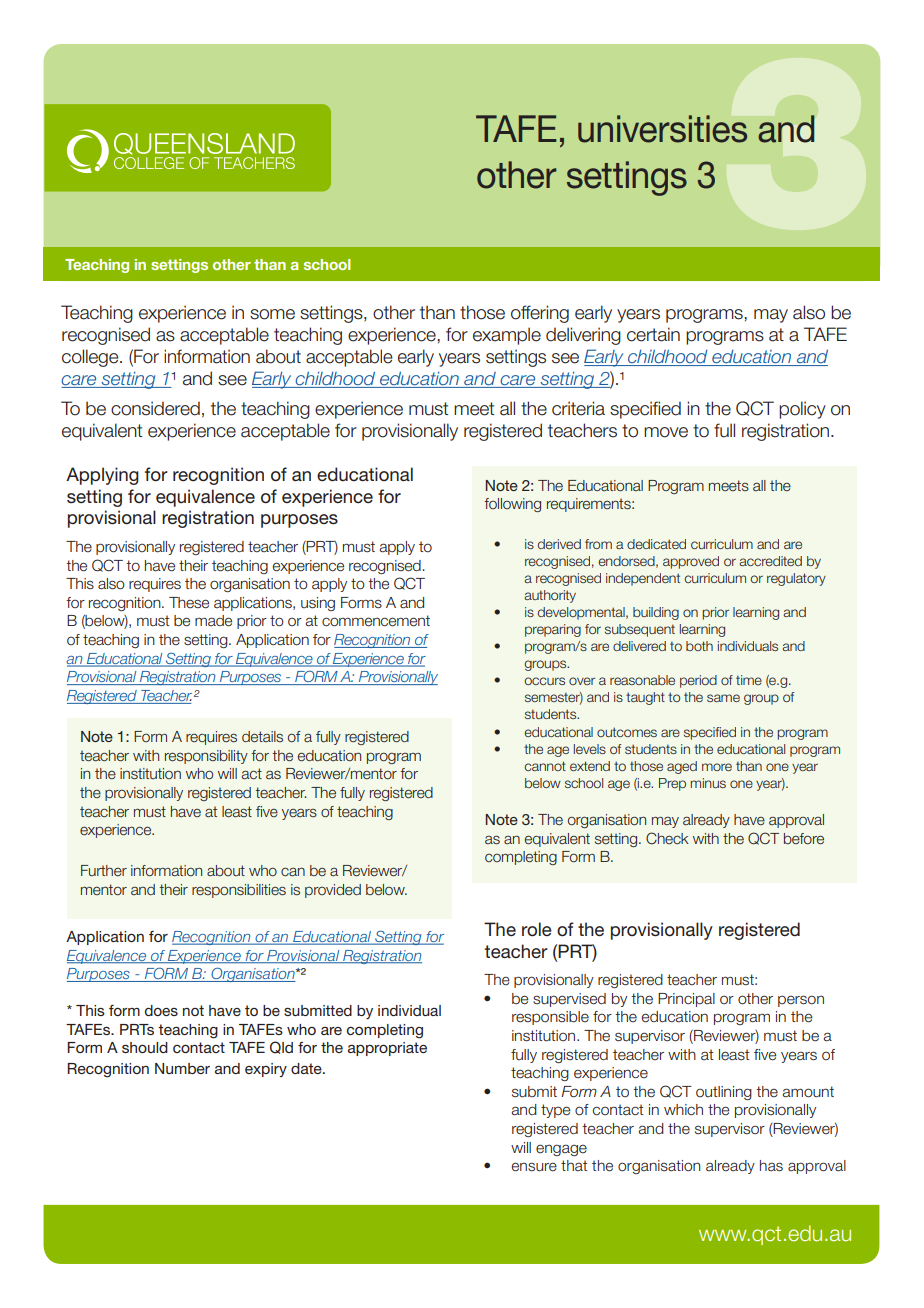 The height and width of the screenshot is (1308, 924). Describe the element at coordinates (534, 1167) in the screenshot. I see `ensure` at that location.
